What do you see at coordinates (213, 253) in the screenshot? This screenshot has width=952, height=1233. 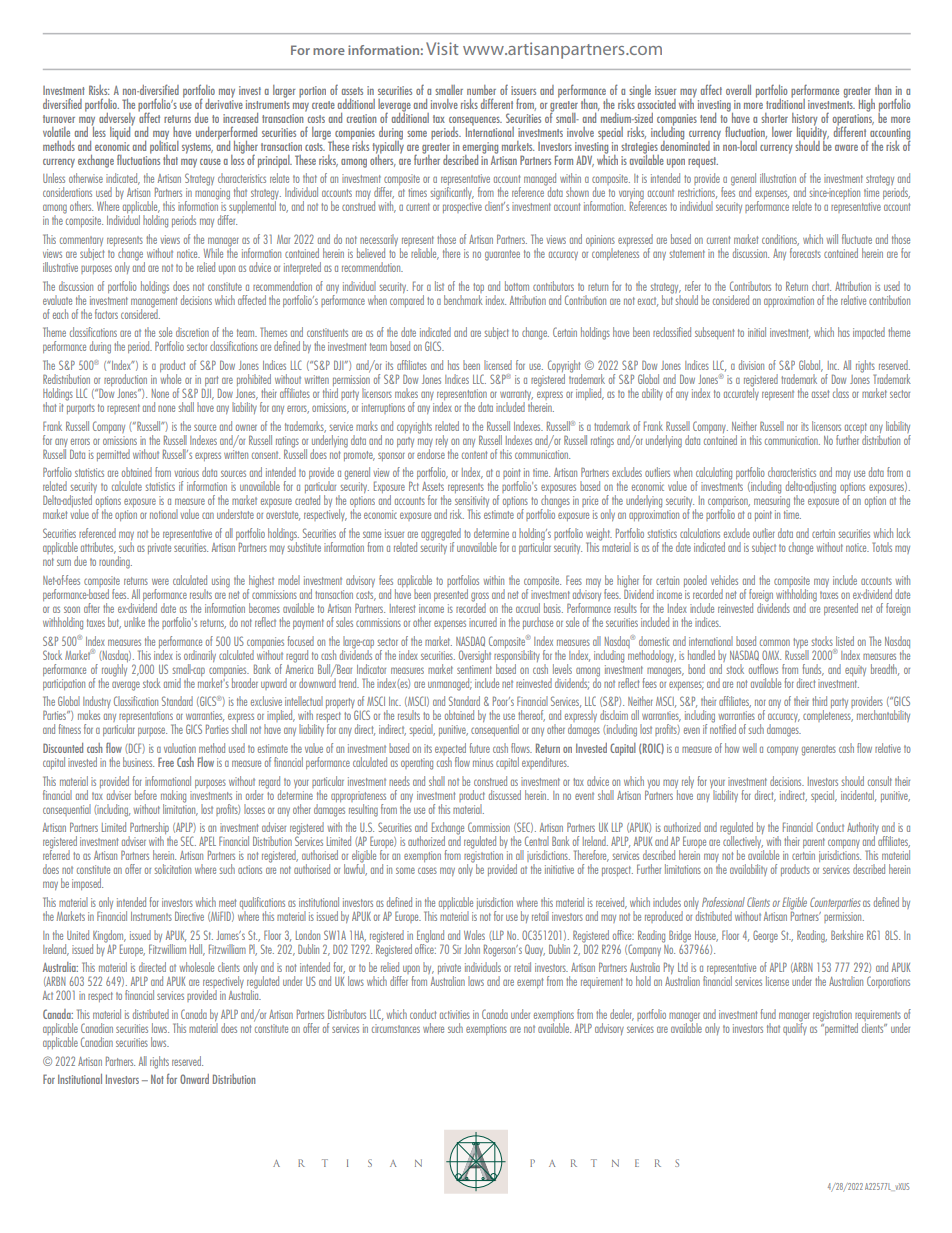 I see `While` at bounding box center [213, 253].
